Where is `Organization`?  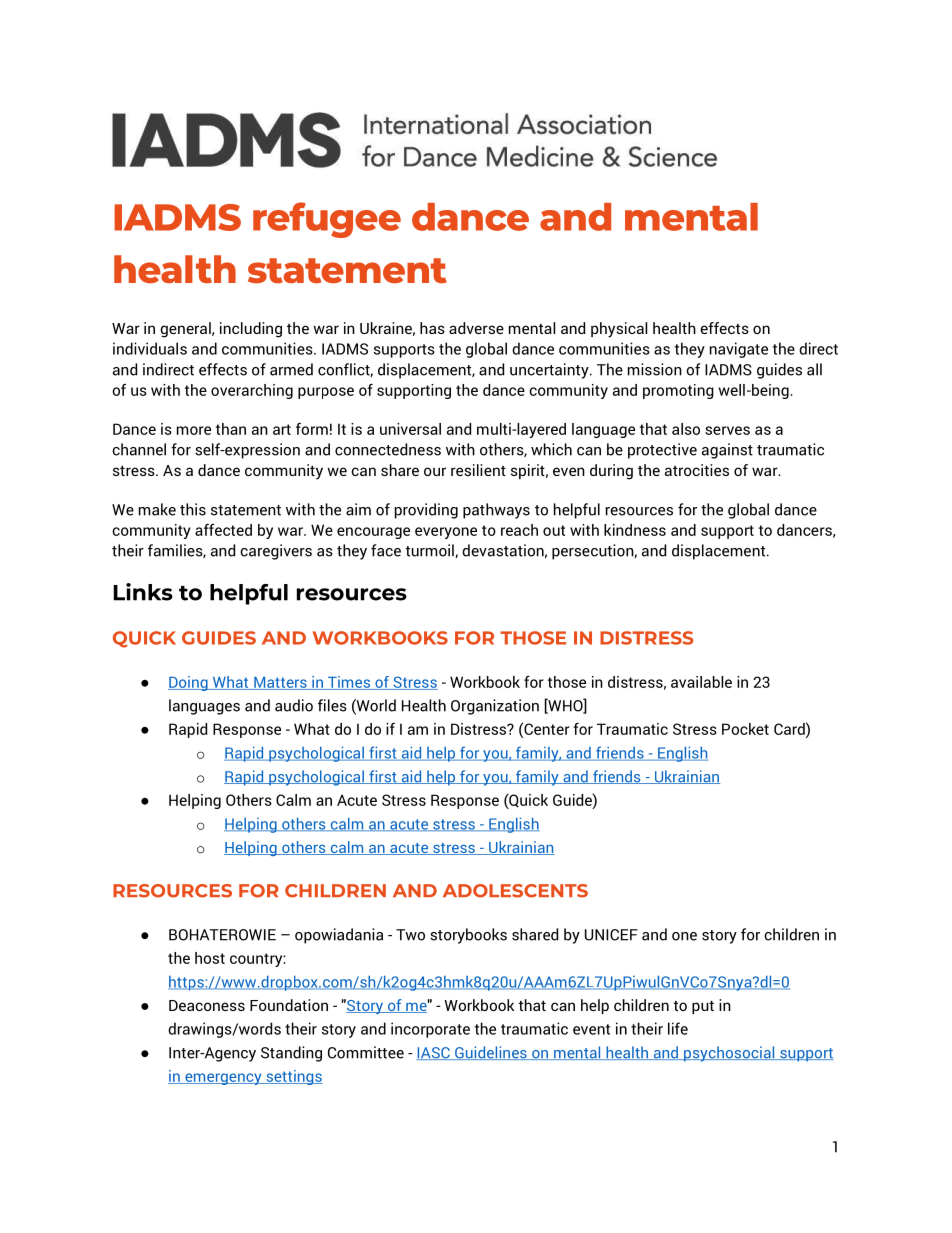
Organization is located at coordinates (495, 707).
